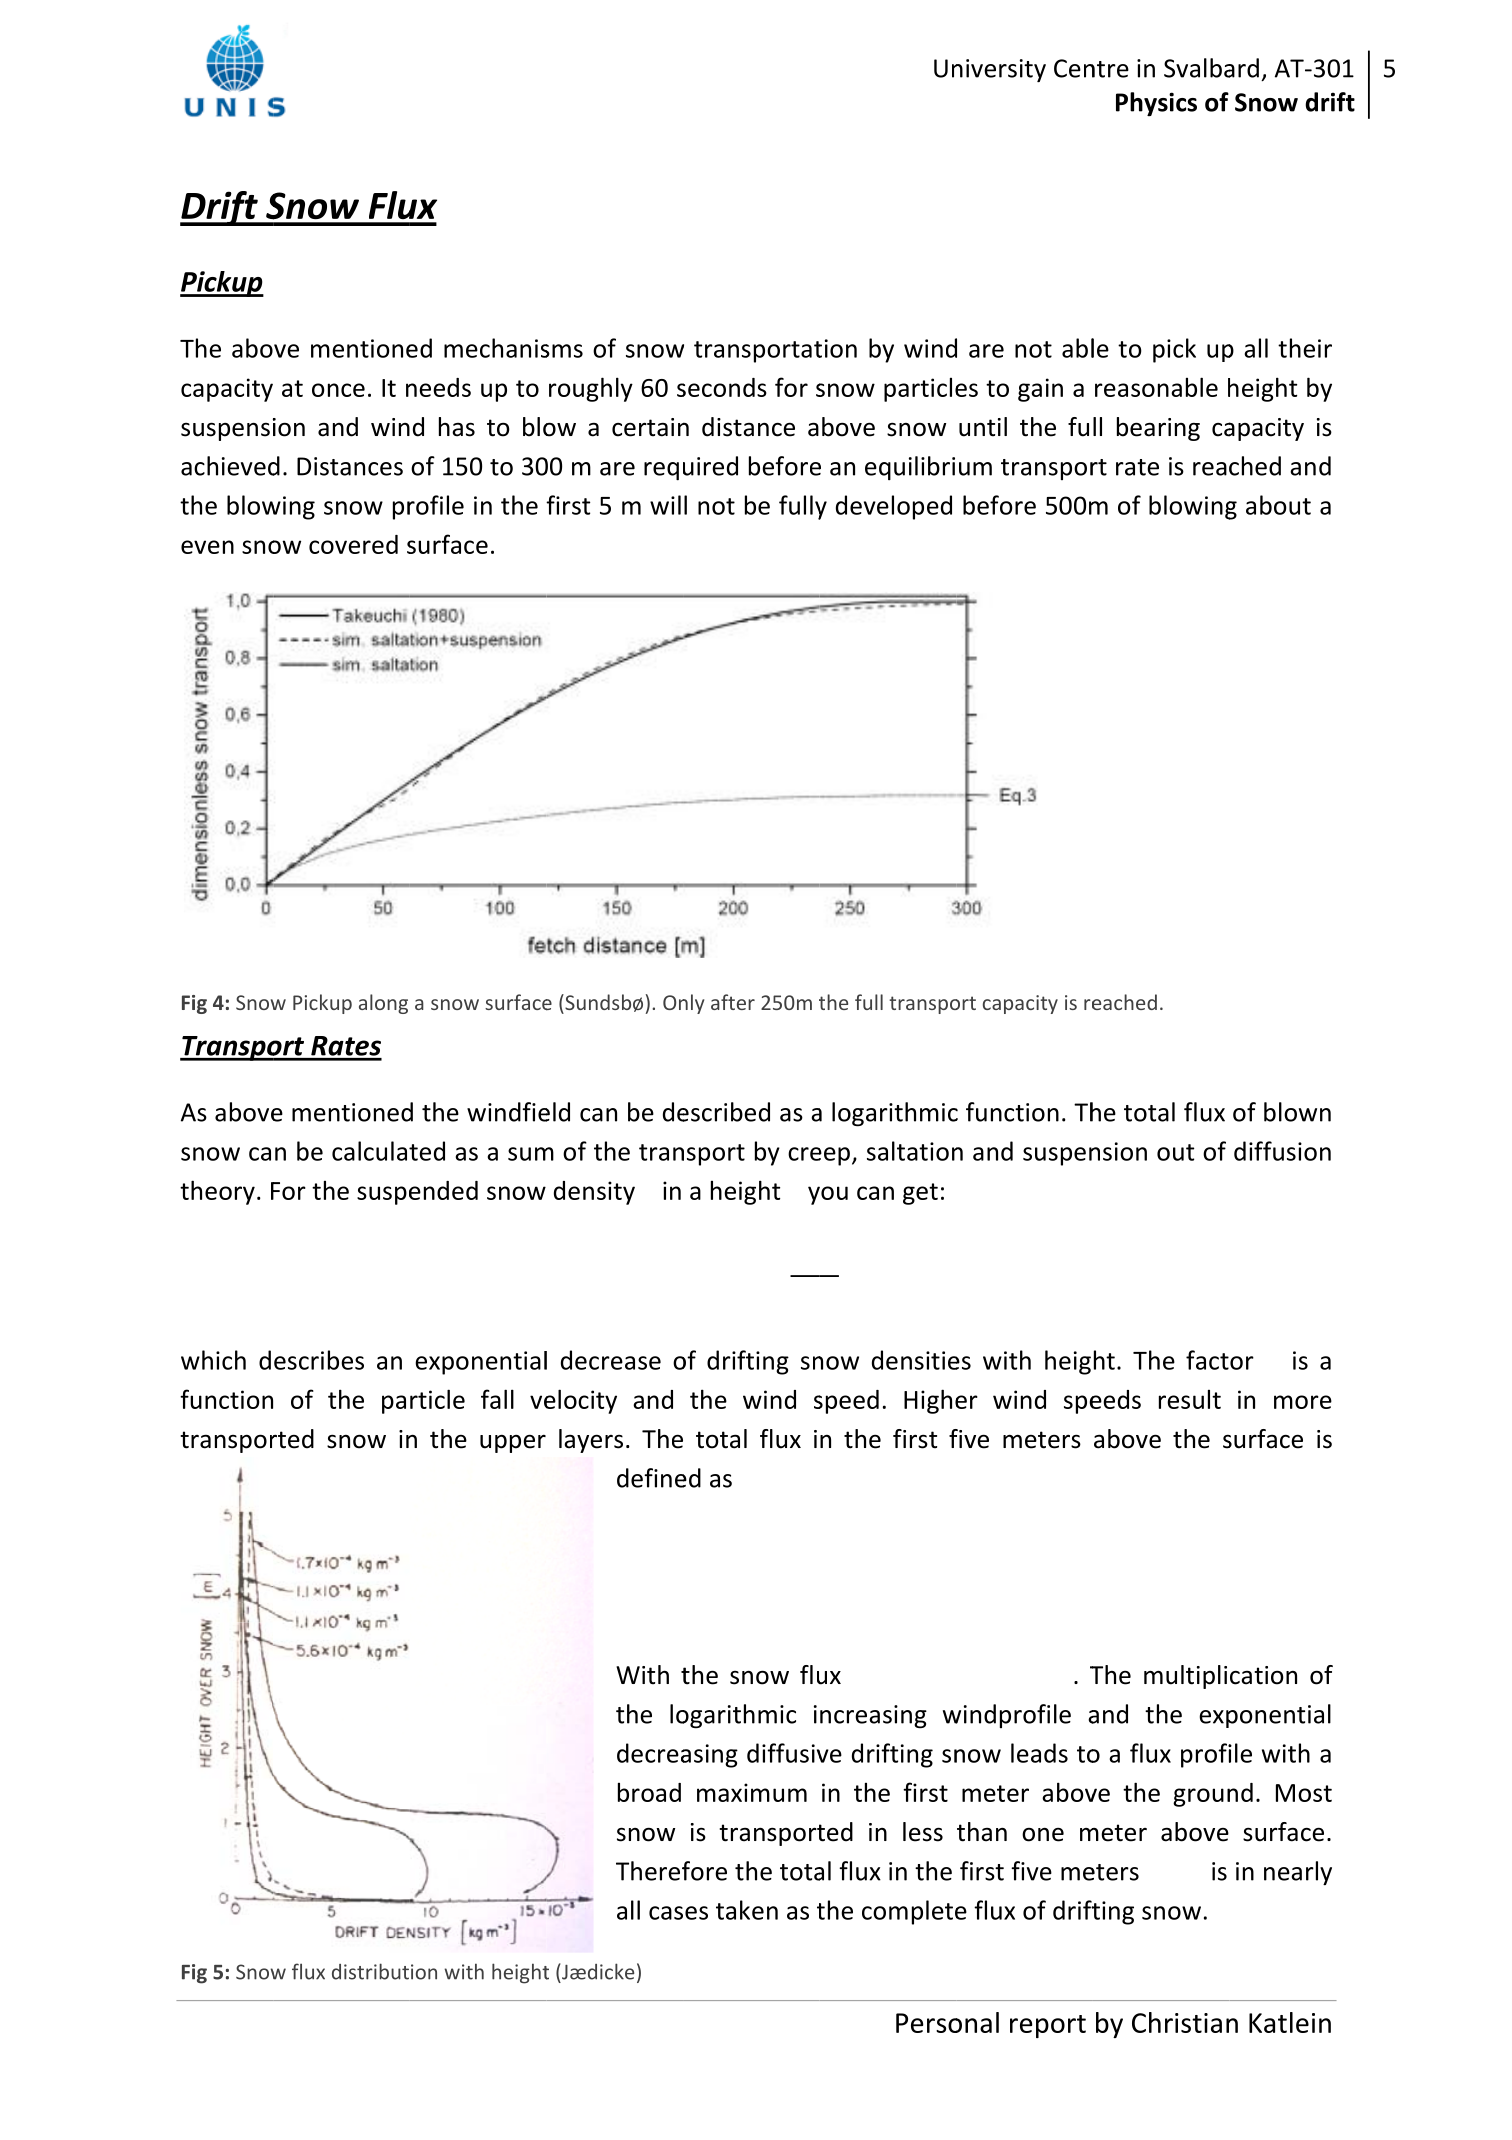  I want to click on along, so click(383, 1004).
